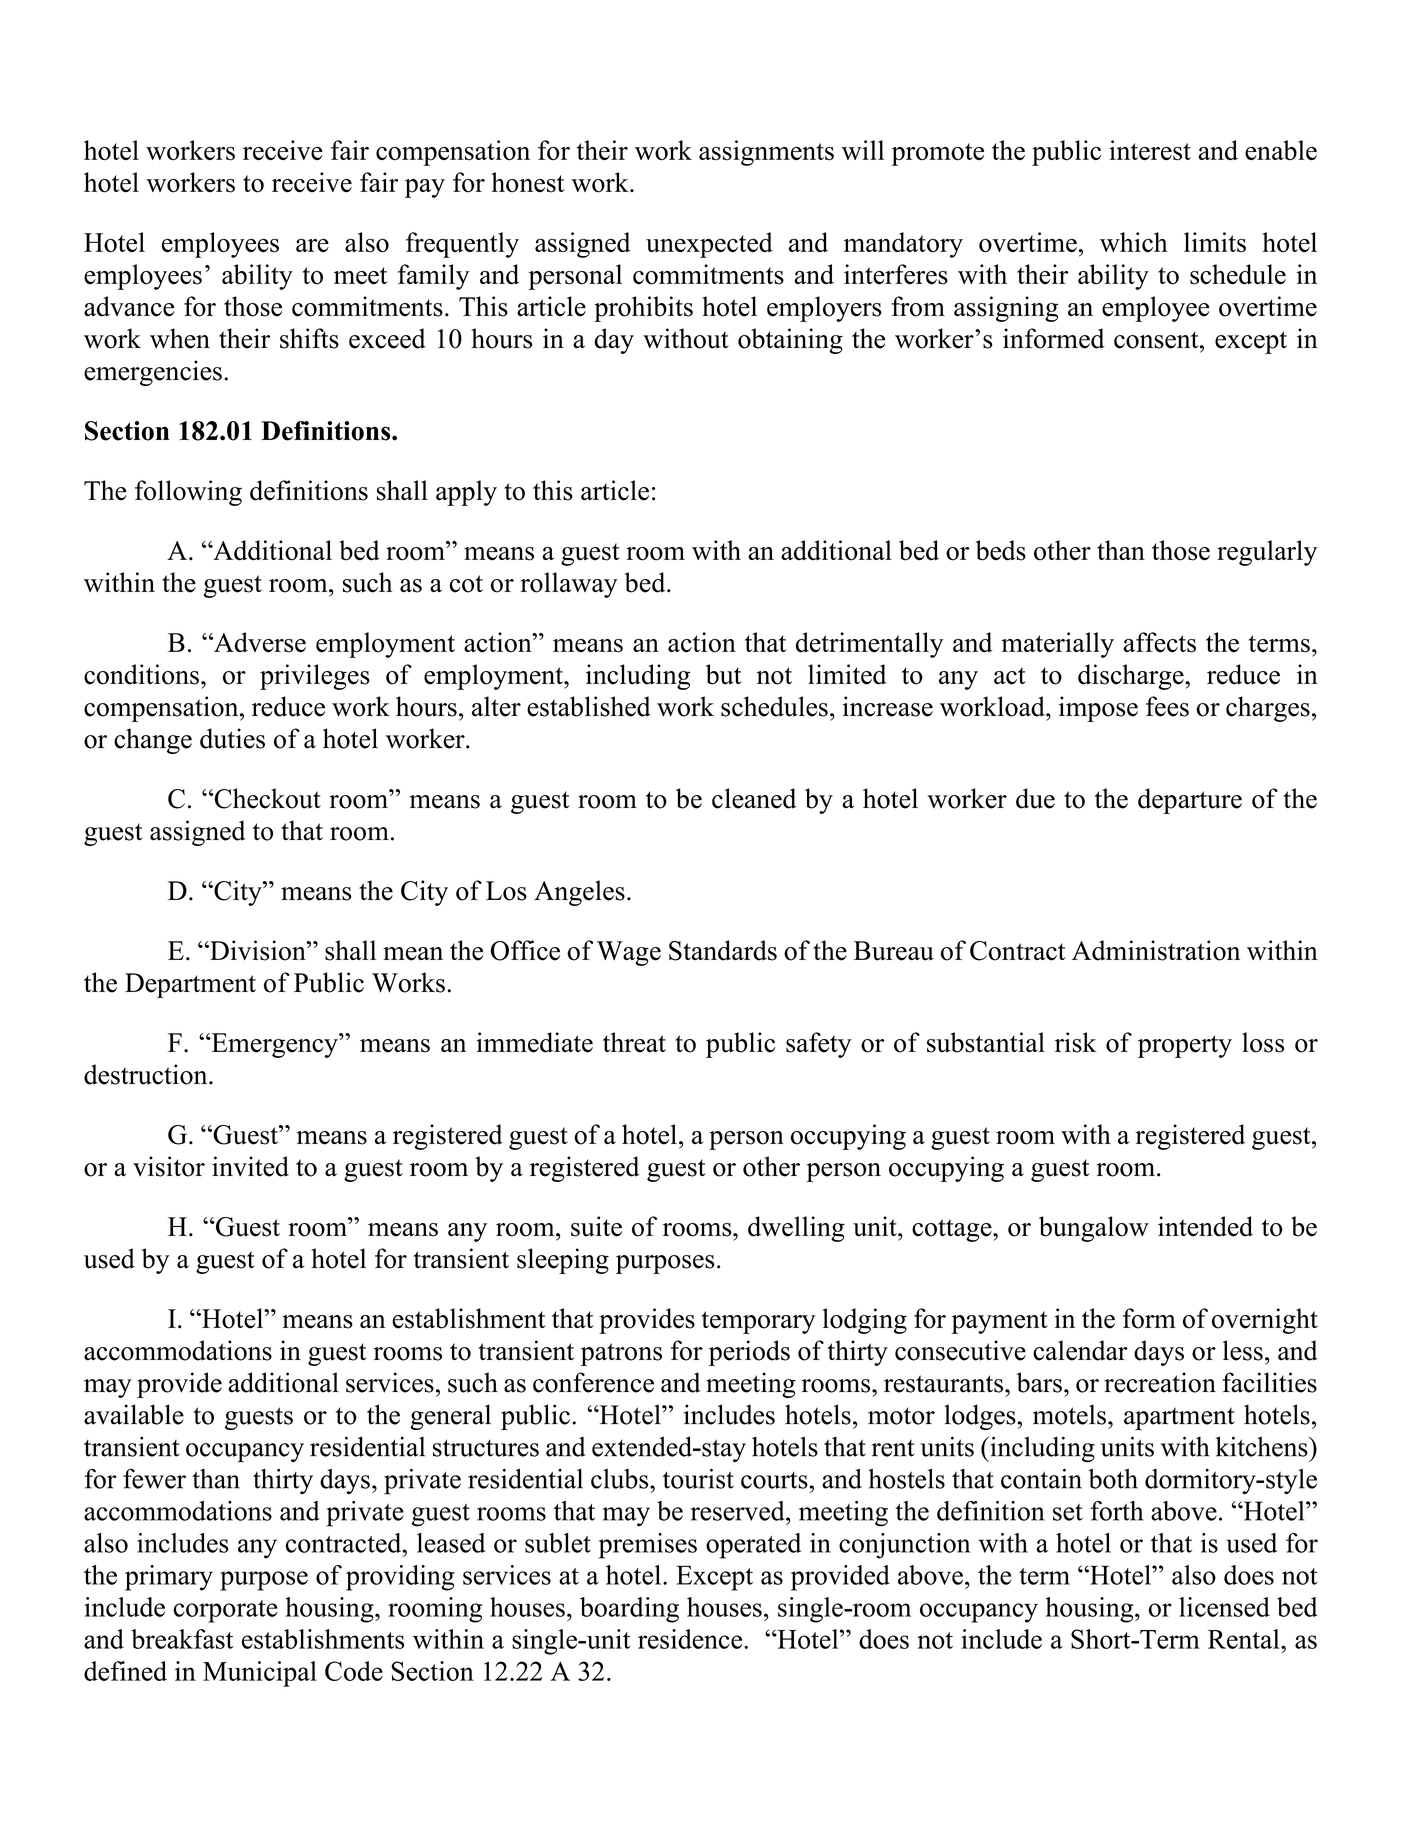 This image has height=1840, width=1422. What do you see at coordinates (190, 985) in the image?
I see `Department` at bounding box center [190, 985].
